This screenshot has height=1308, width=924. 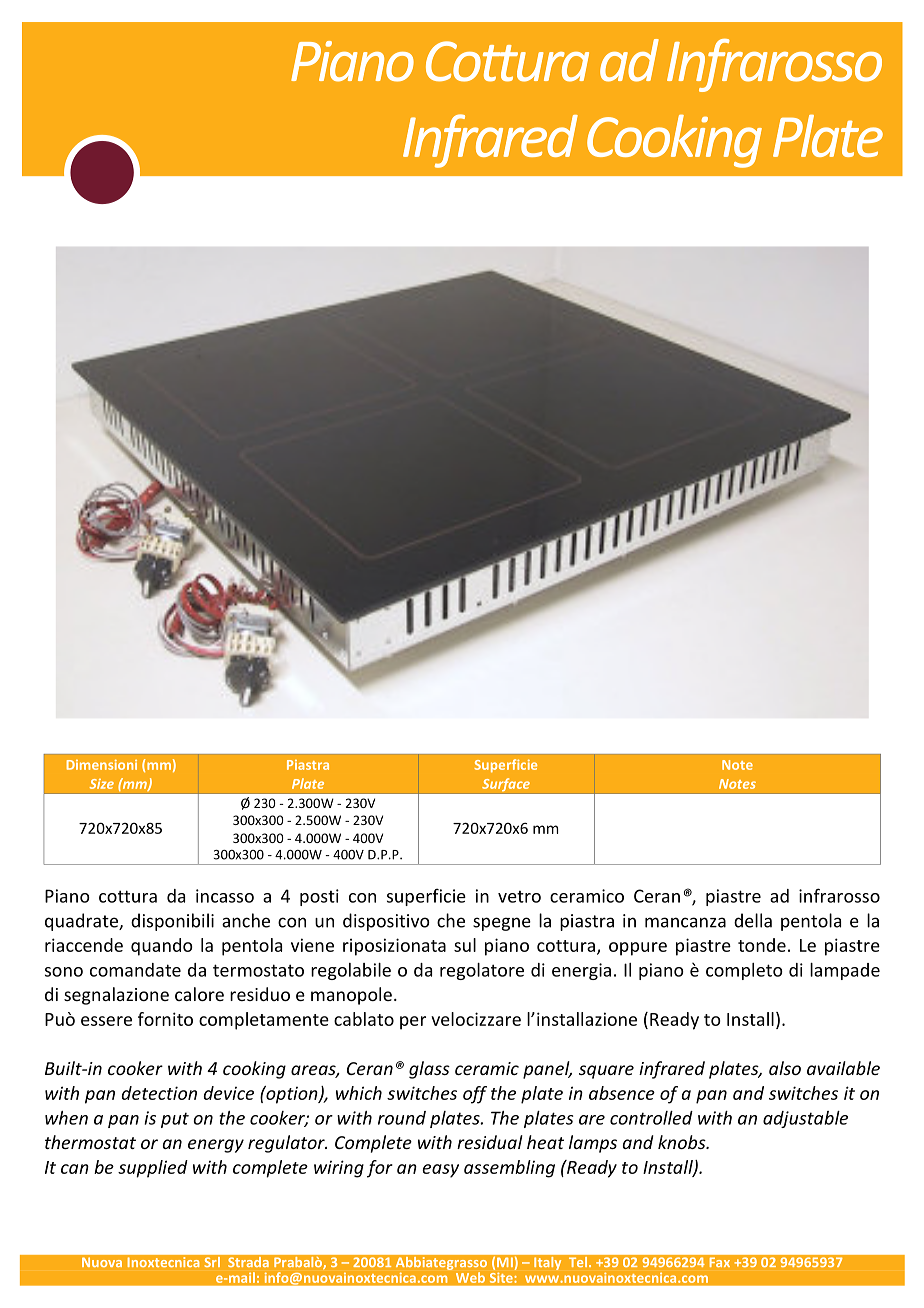 I want to click on completo, so click(x=744, y=971).
